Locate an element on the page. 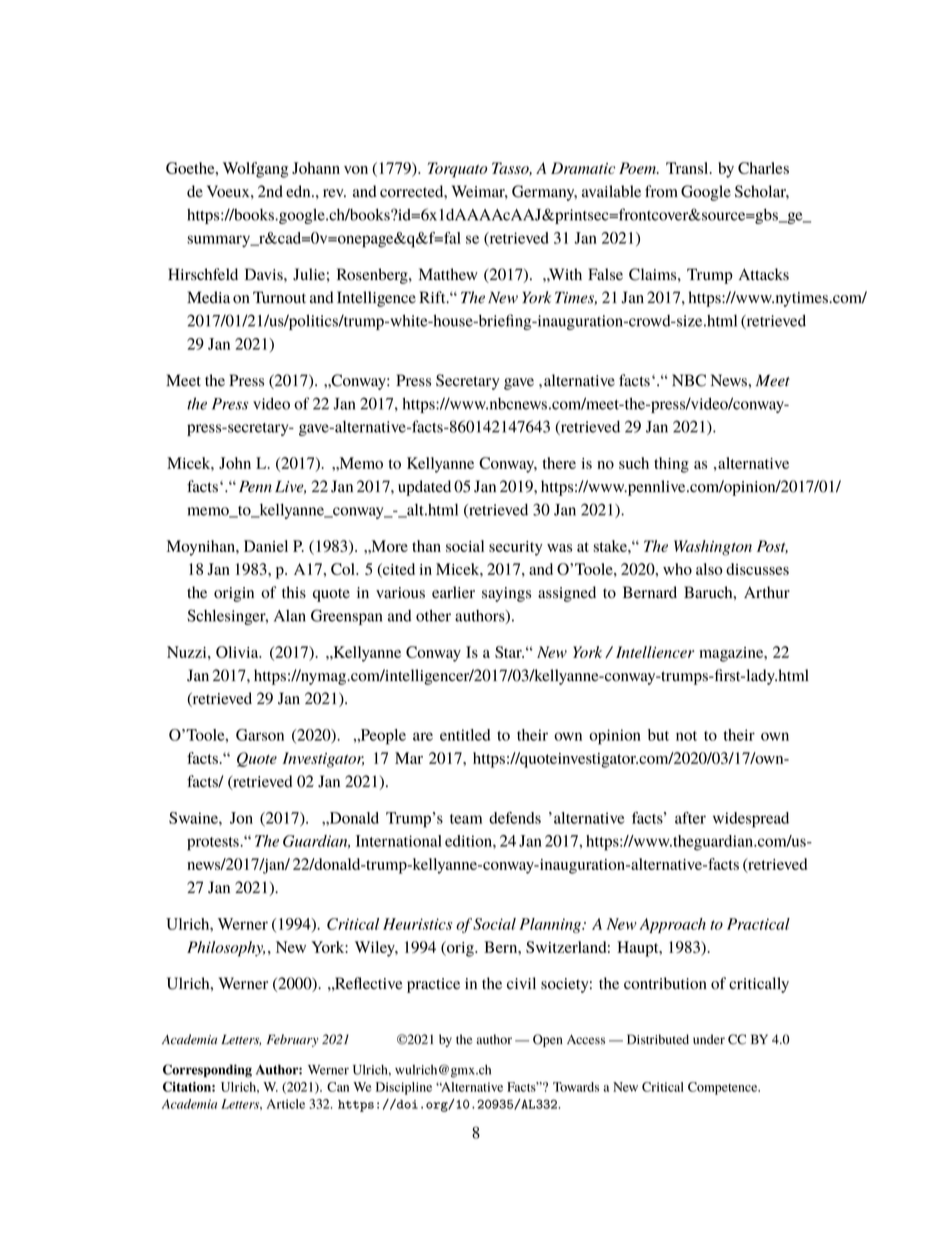 This document has width=952, height=1233. magazine is located at coordinates (732, 654).
